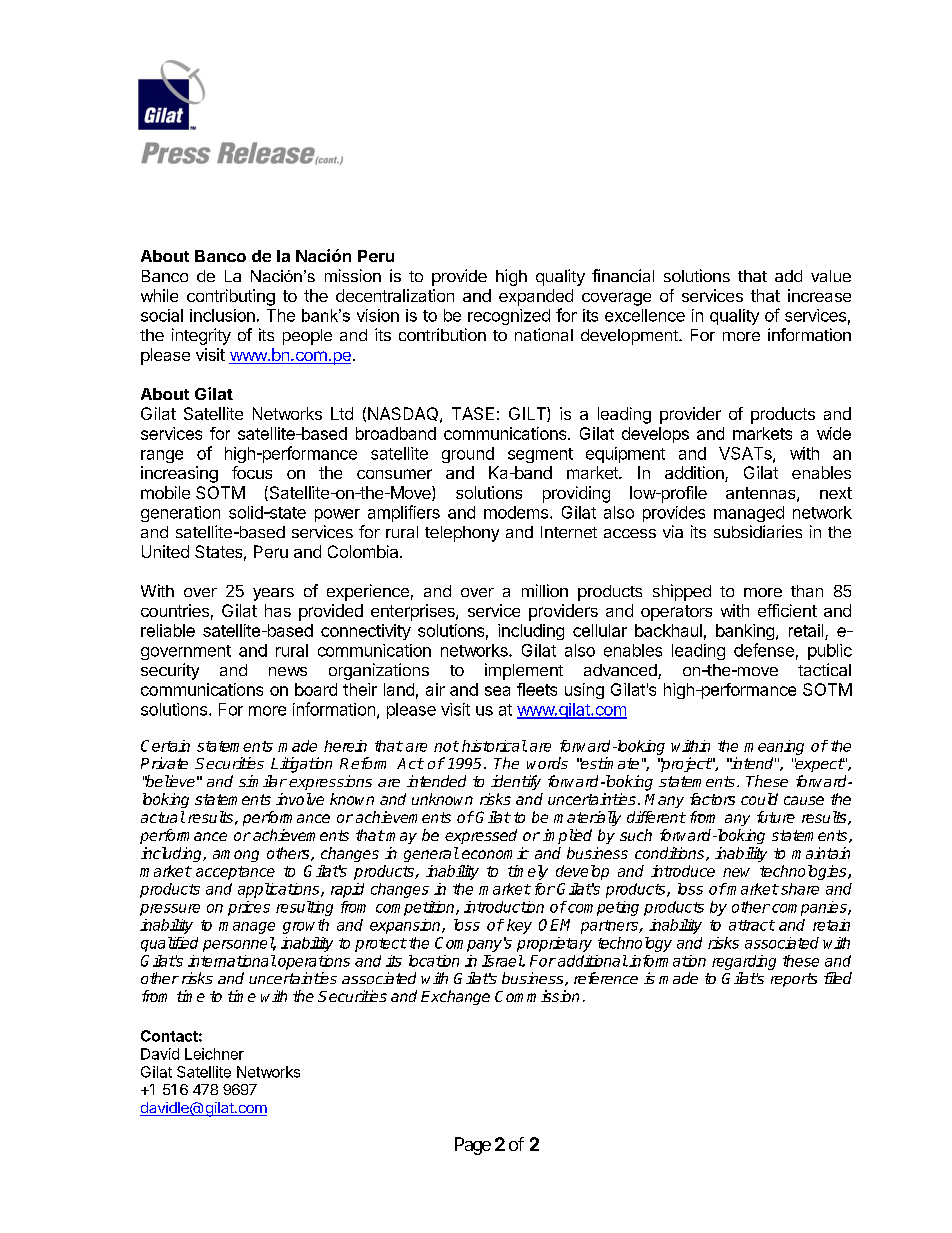 The image size is (952, 1233). I want to click on increase, so click(819, 295).
